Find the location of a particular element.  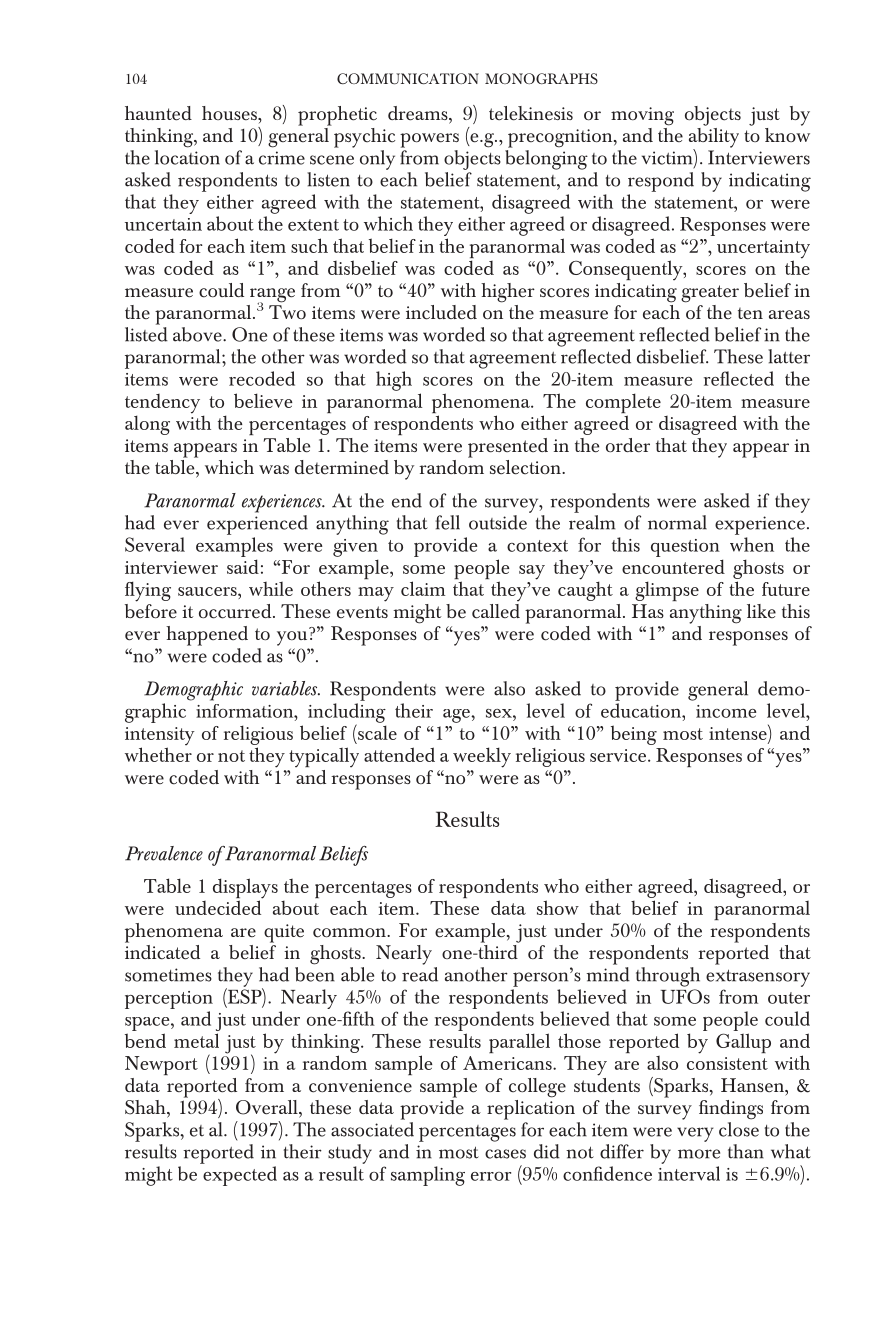

houses is located at coordinates (230, 113).
